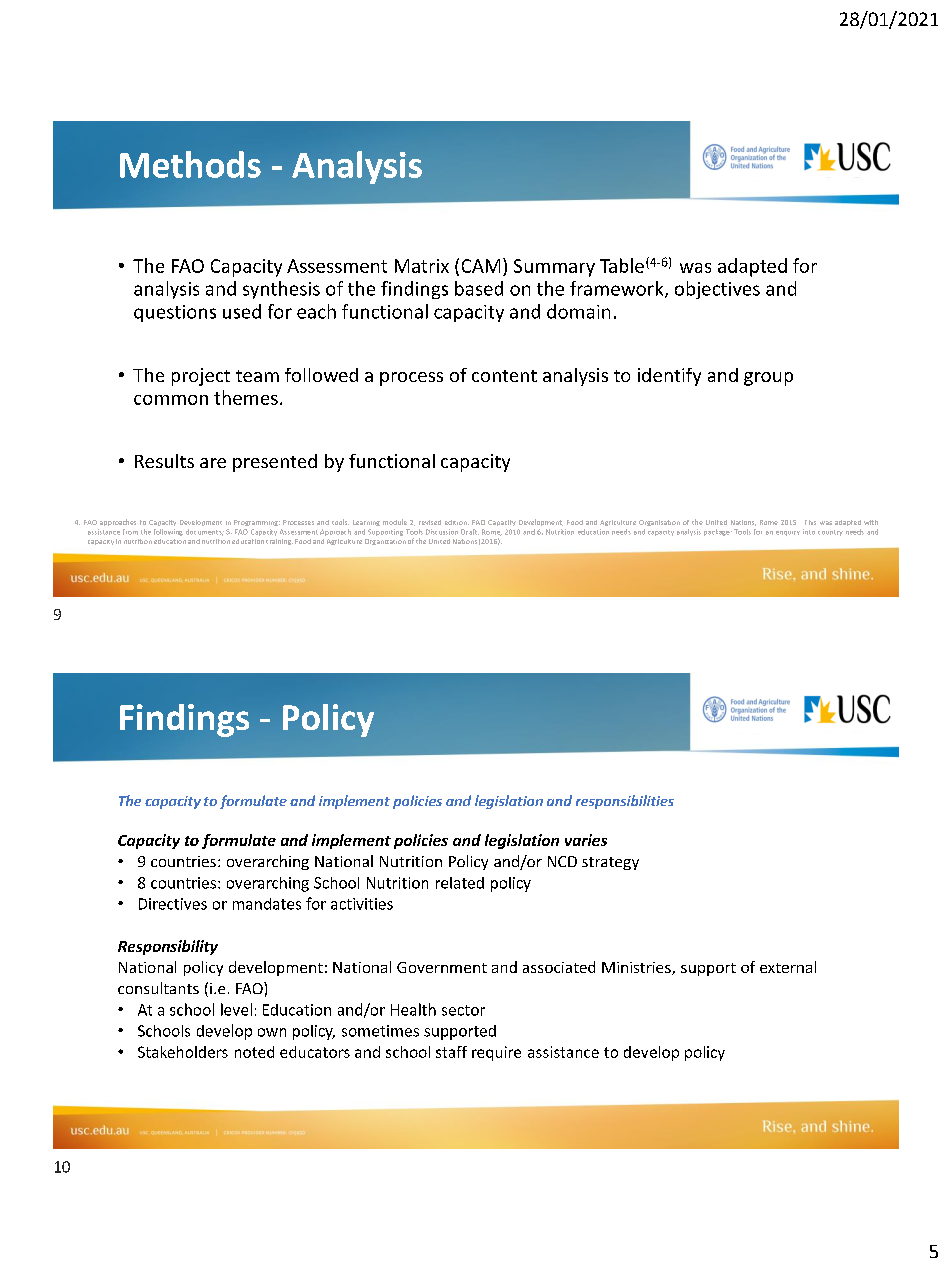  I want to click on Draft, so click(470, 532).
